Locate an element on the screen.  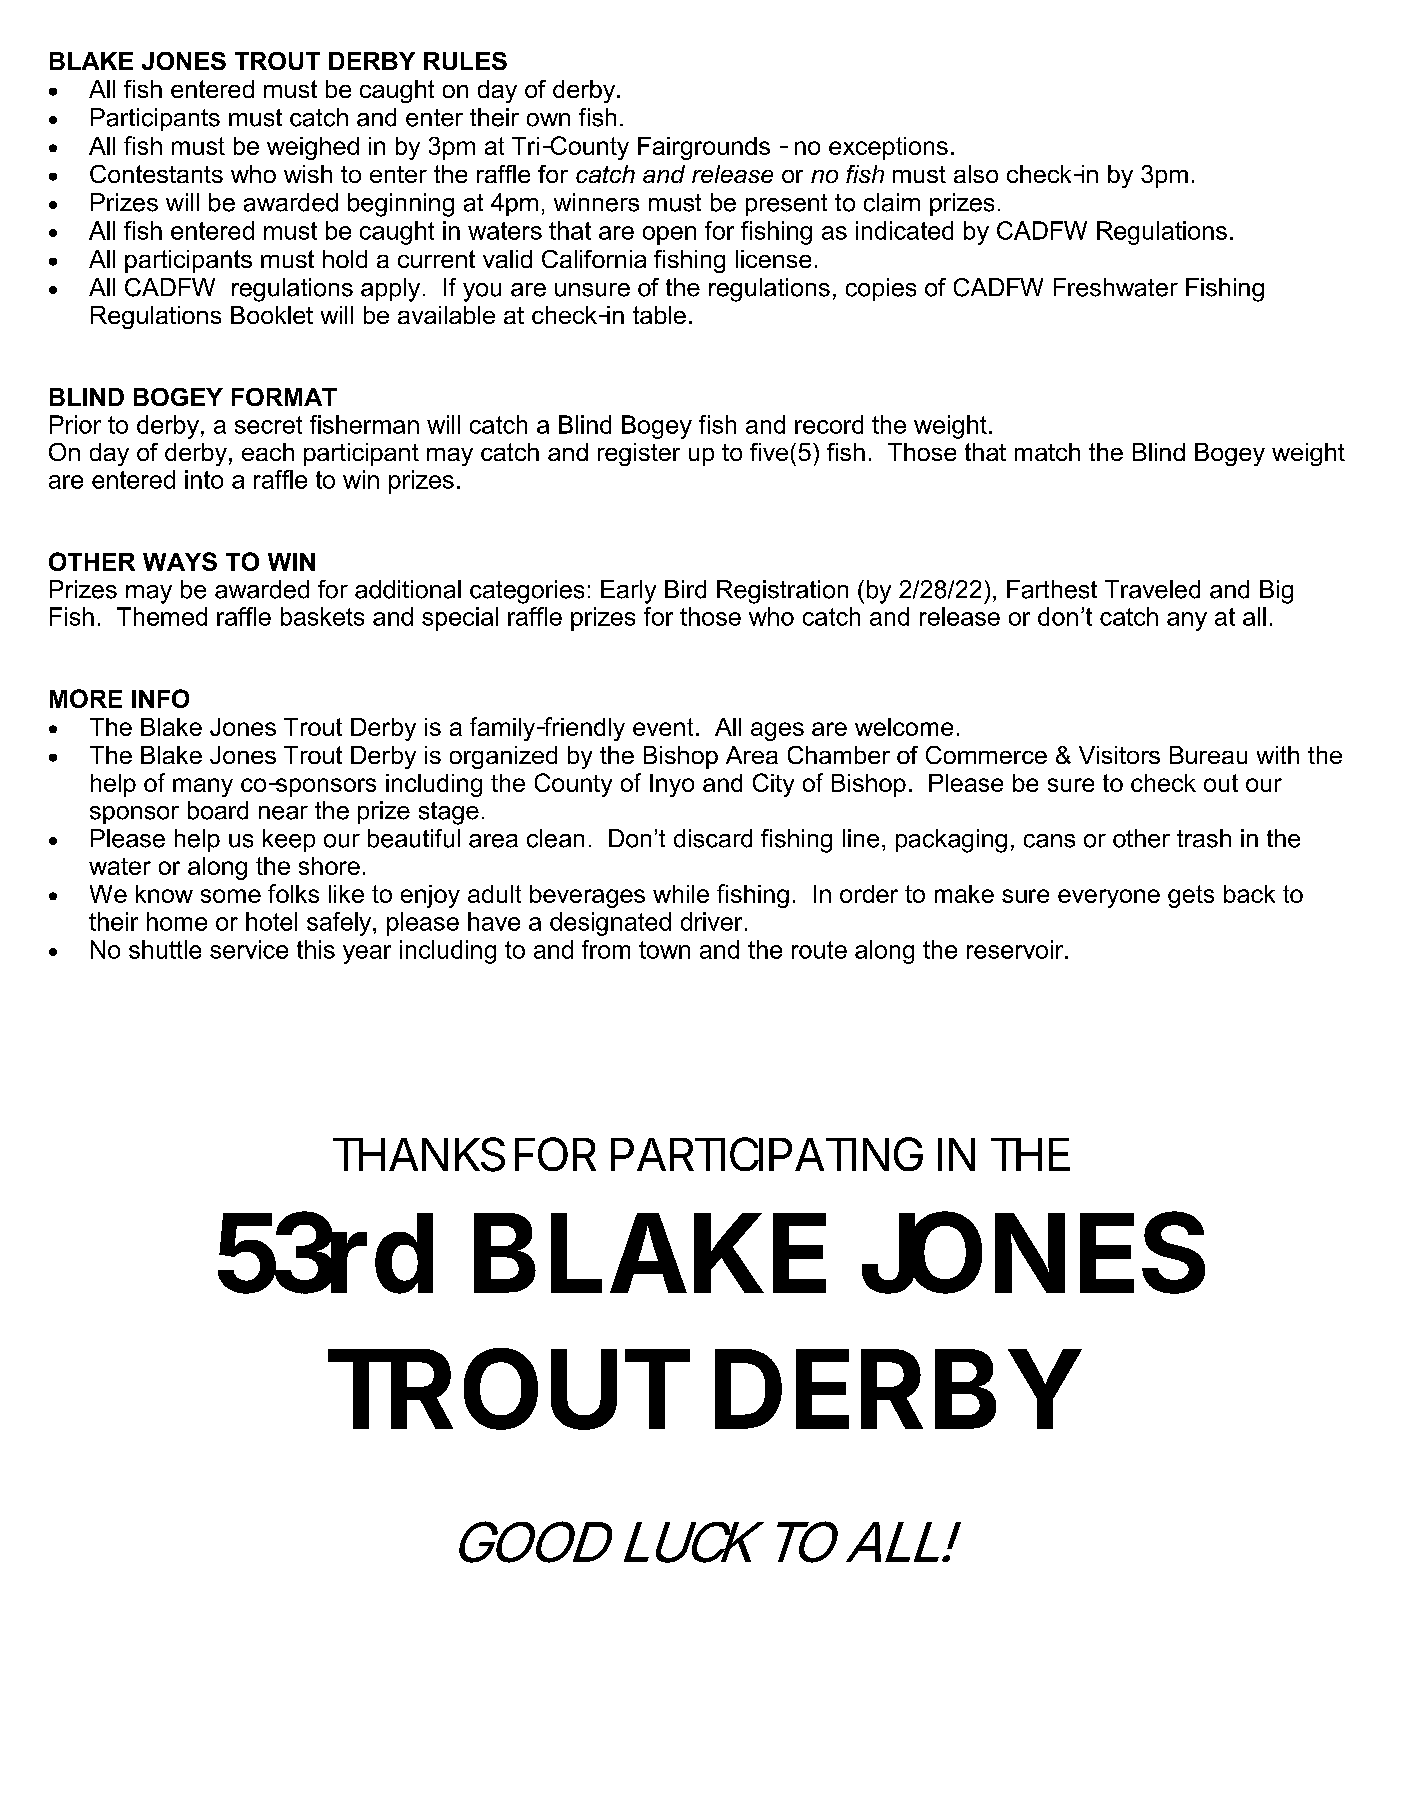
driver is located at coordinates (711, 921).
